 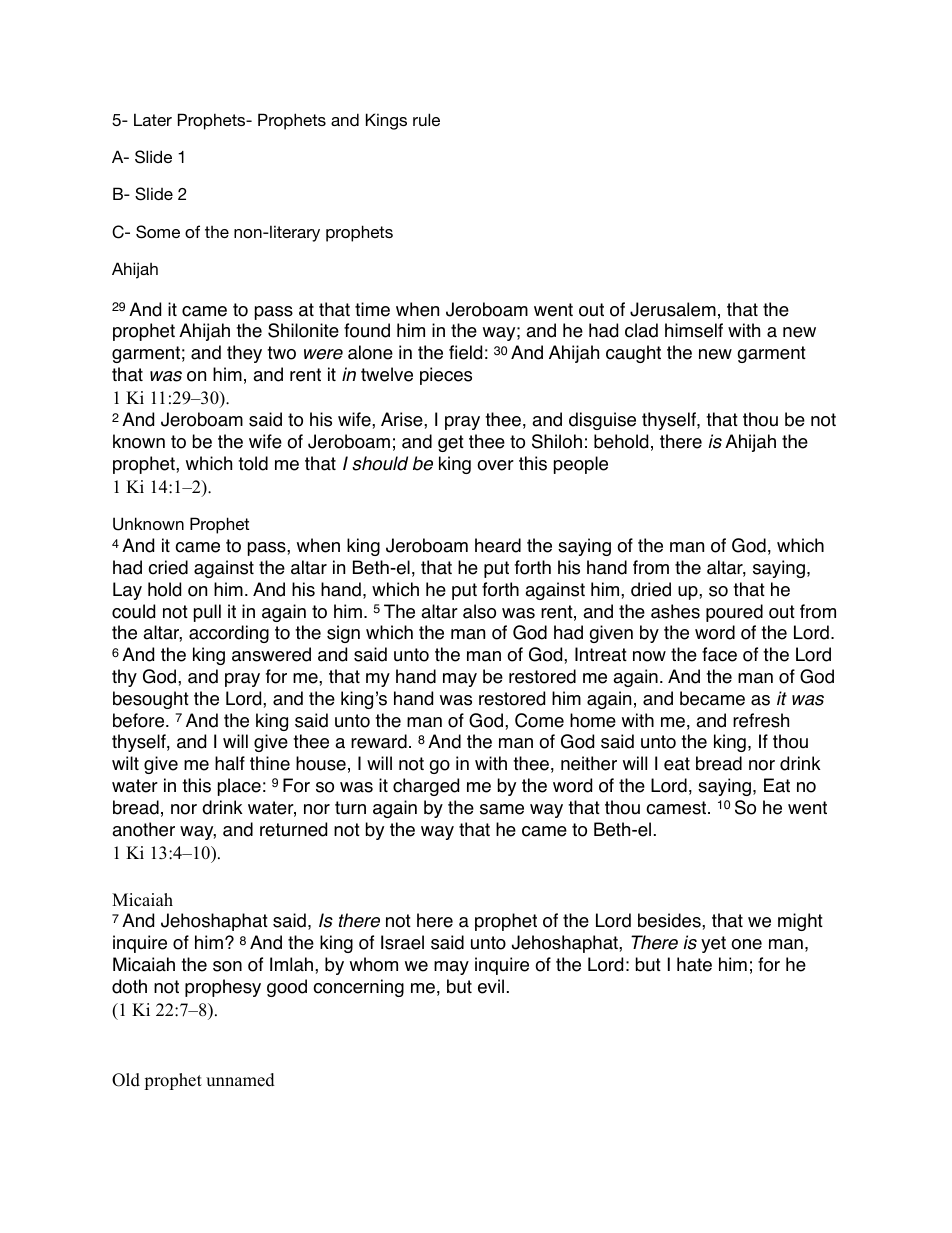 I want to click on unnamed, so click(x=240, y=1080).
